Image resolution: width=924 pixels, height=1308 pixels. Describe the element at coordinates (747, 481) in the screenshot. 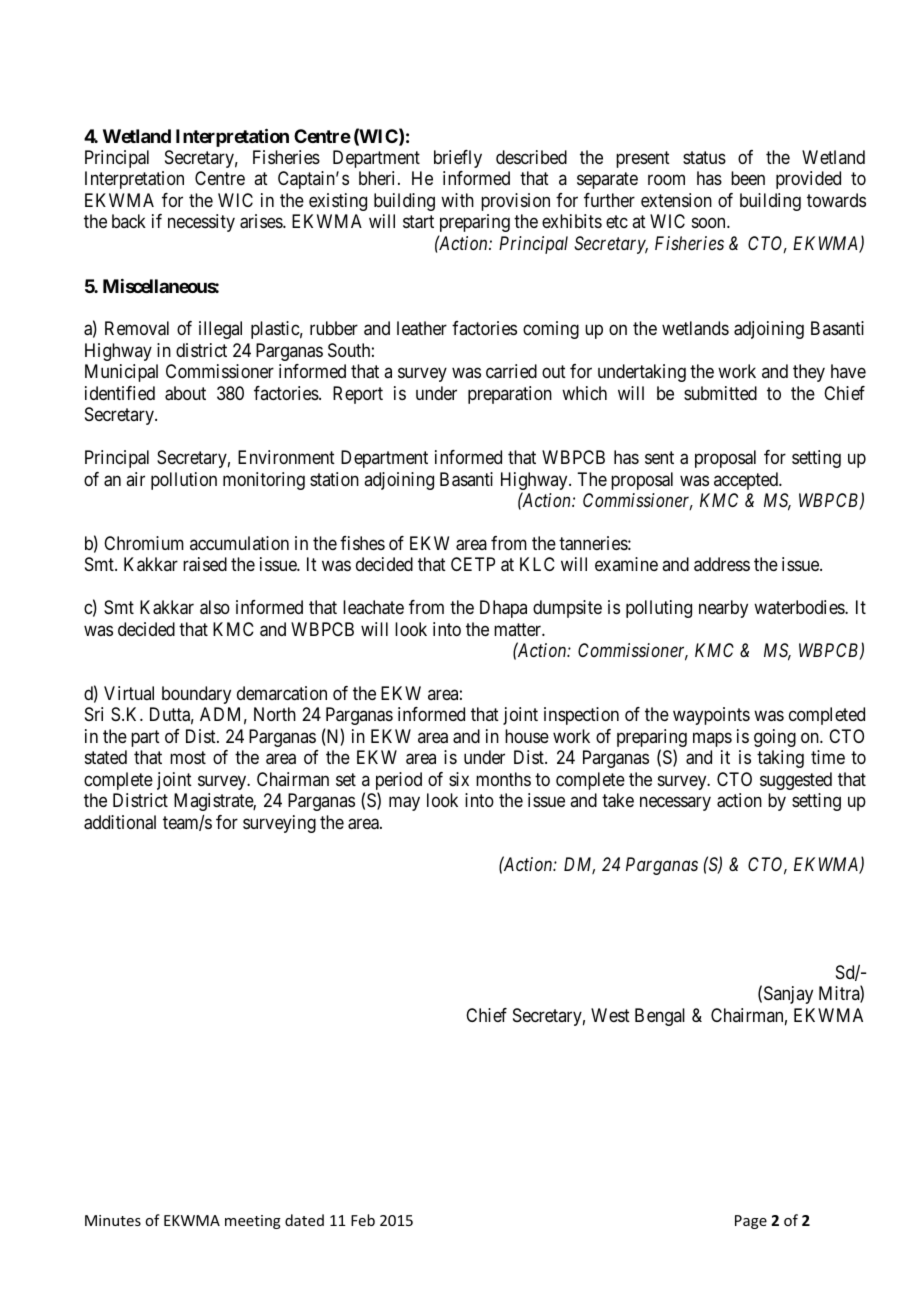

I see `accepted` at that location.
